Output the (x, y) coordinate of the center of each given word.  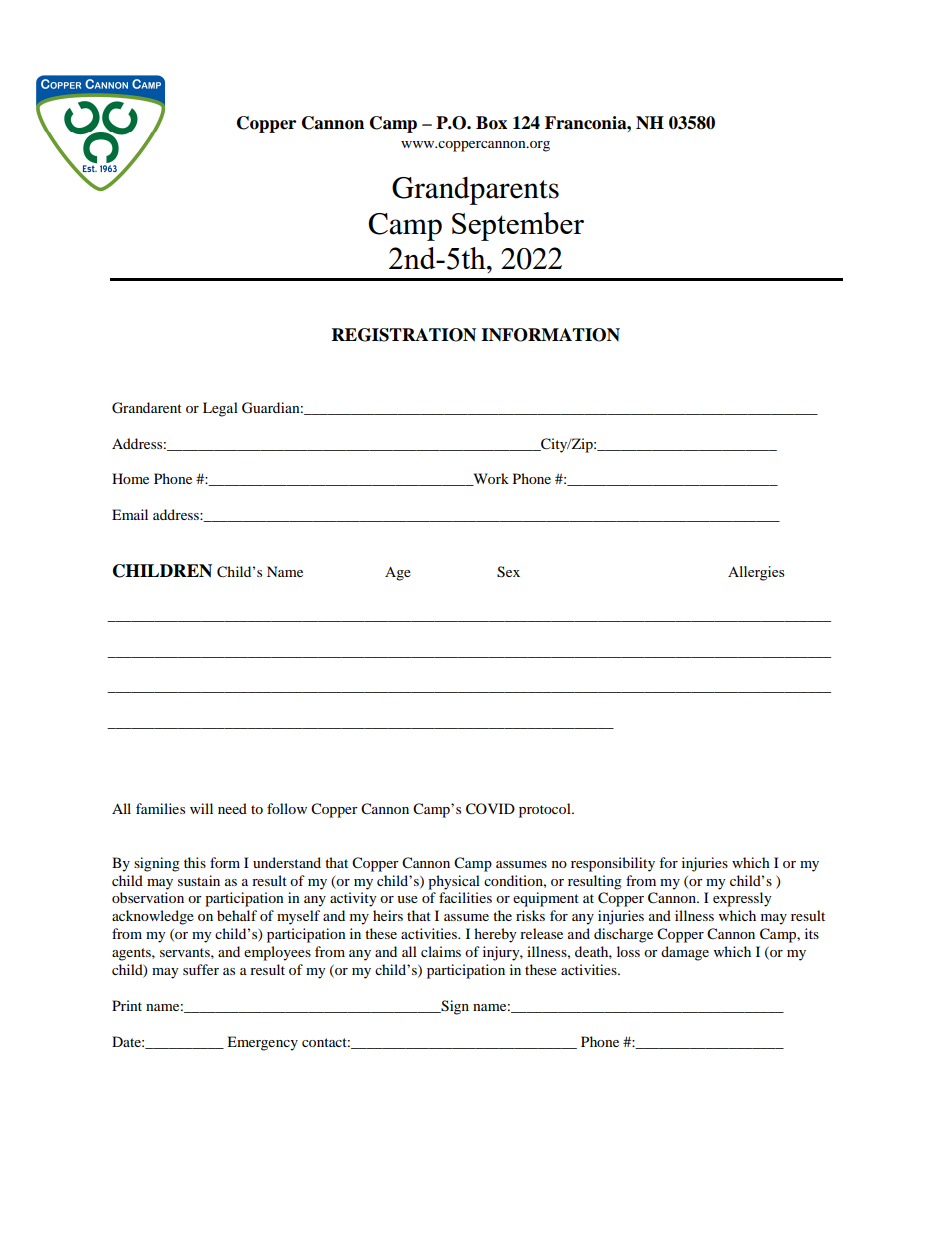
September (518, 226)
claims (441, 951)
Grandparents (475, 191)
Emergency (262, 1043)
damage (685, 953)
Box (491, 123)
